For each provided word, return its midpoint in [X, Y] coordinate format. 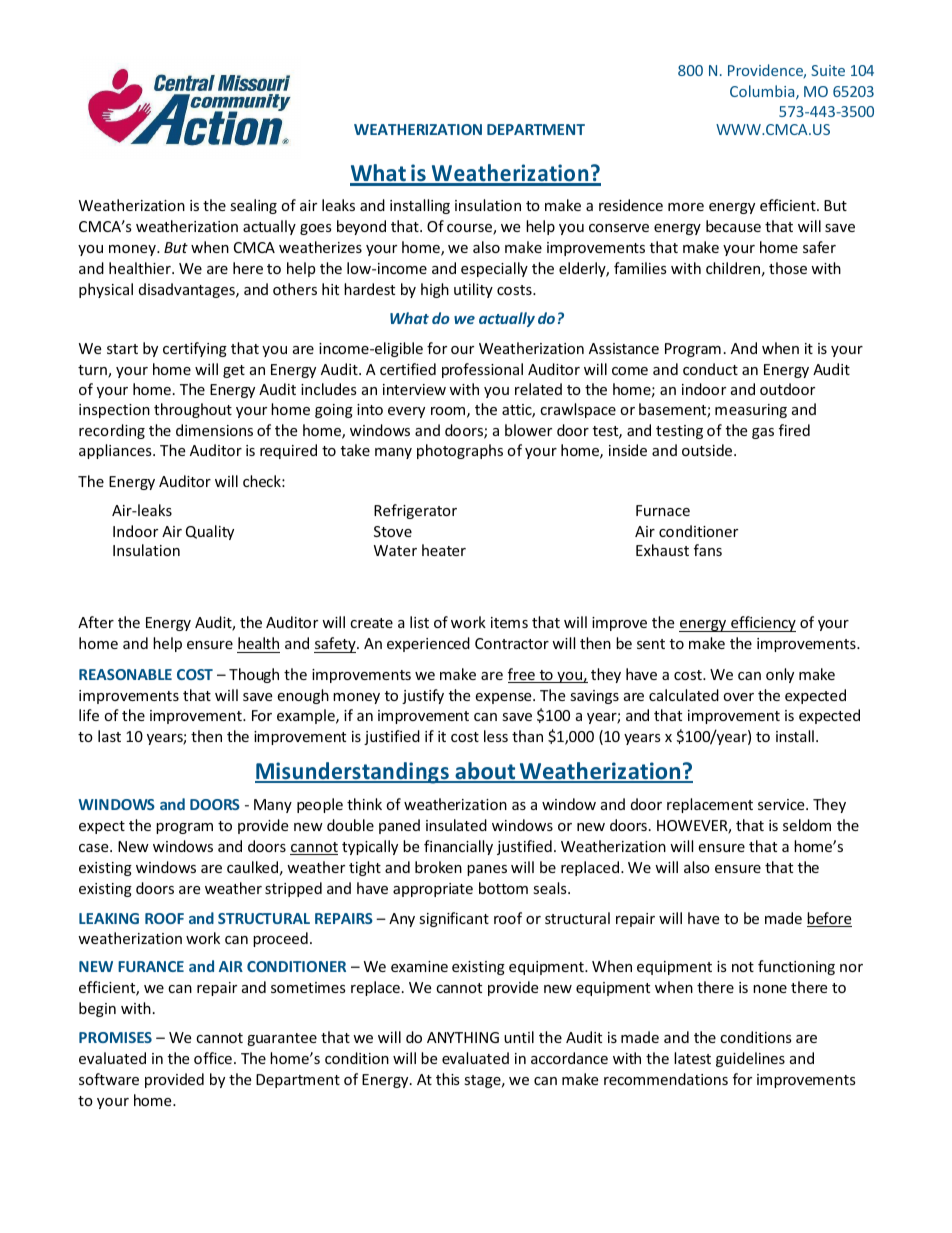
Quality [210, 532]
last [109, 736]
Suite [828, 70]
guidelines [750, 1059]
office [213, 1058]
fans [708, 550]
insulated [456, 825]
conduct [710, 369]
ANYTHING [463, 1037]
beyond [361, 227]
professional [482, 370]
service [782, 804]
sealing [253, 206]
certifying [195, 349]
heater [444, 550]
